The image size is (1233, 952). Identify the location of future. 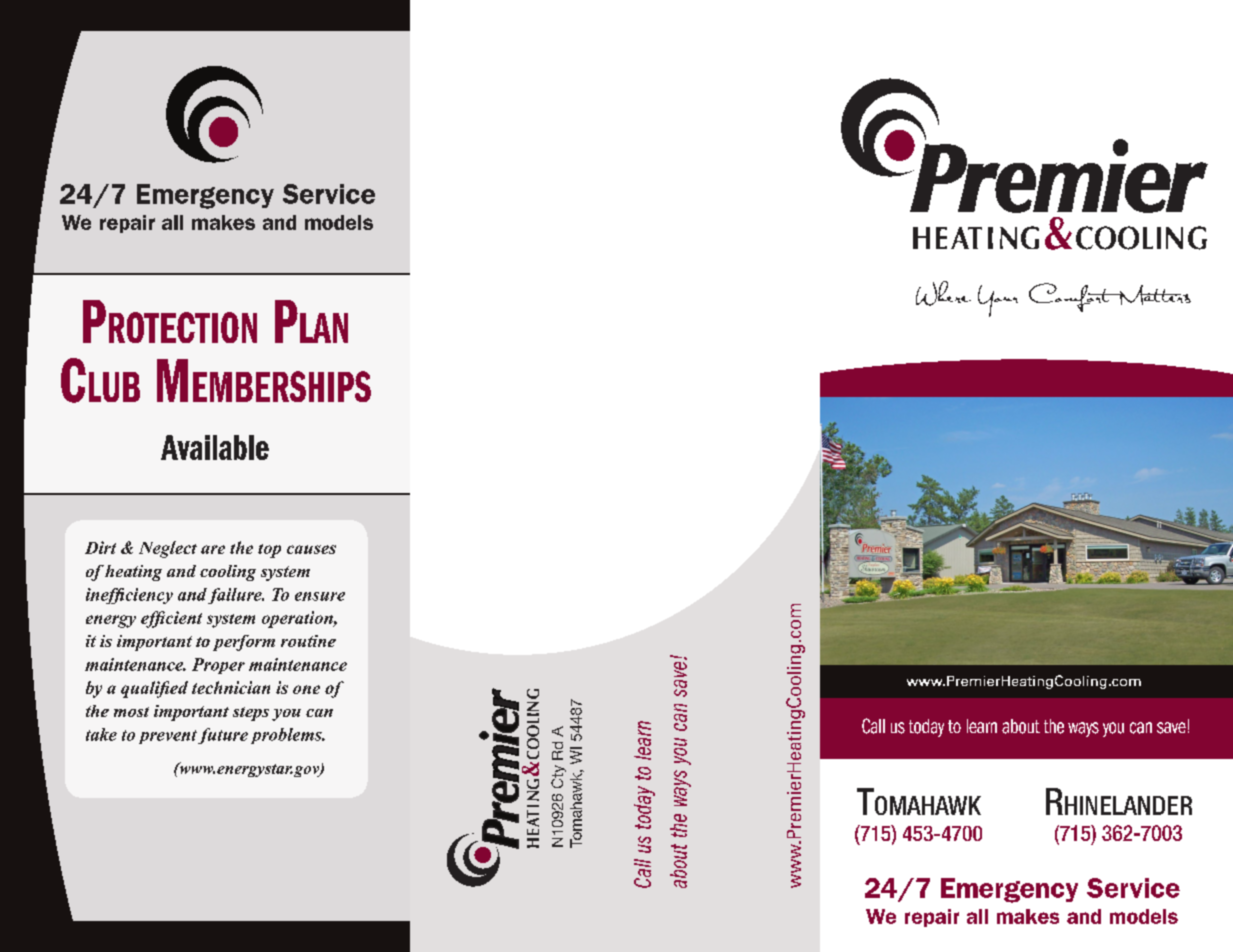
(223, 736).
